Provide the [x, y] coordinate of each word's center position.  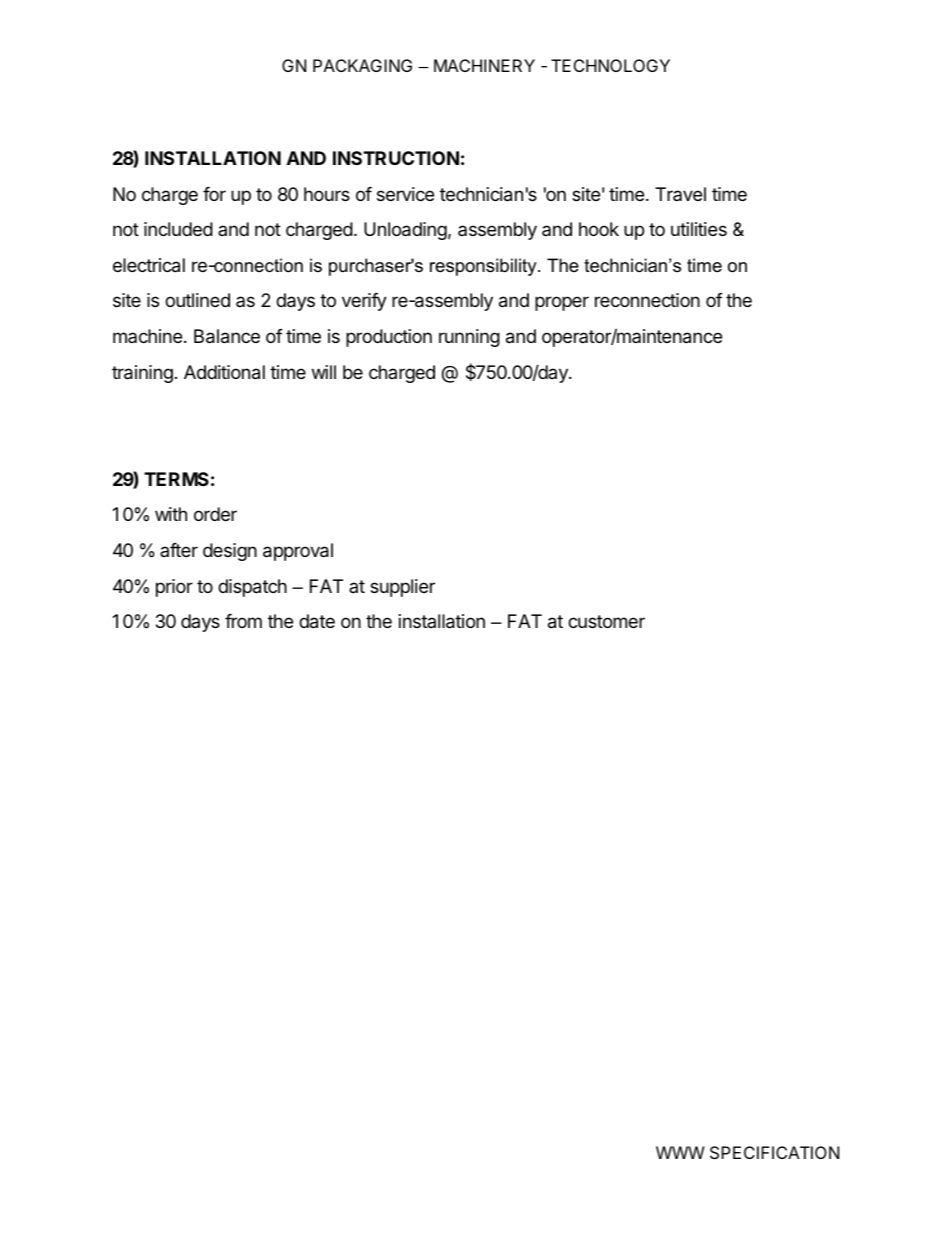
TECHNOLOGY [610, 65]
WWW [680, 1152]
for [214, 194]
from [243, 621]
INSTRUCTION [396, 158]
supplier [402, 588]
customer [606, 621]
